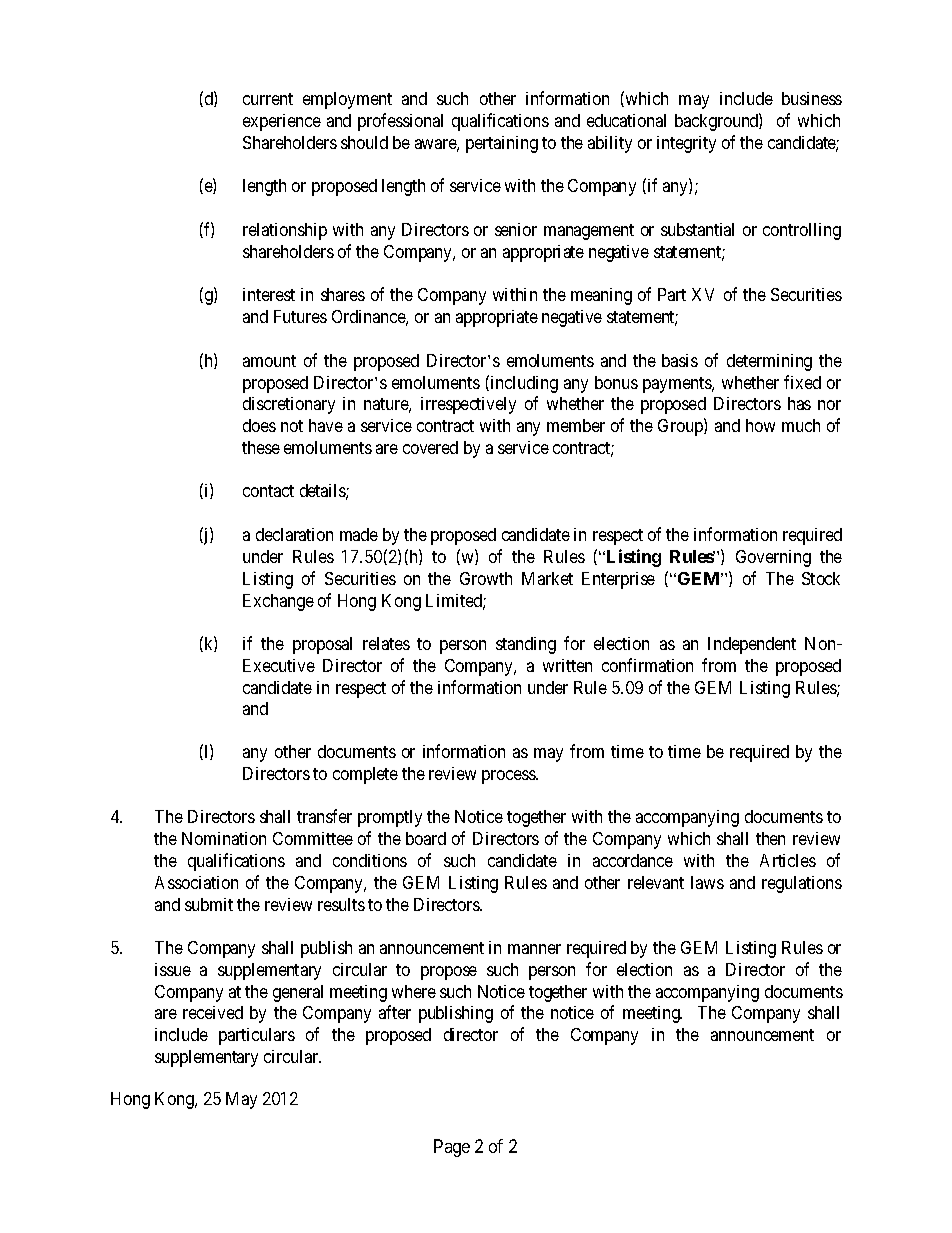 Image resolution: width=952 pixels, height=1233 pixels. I want to click on these, so click(261, 447).
